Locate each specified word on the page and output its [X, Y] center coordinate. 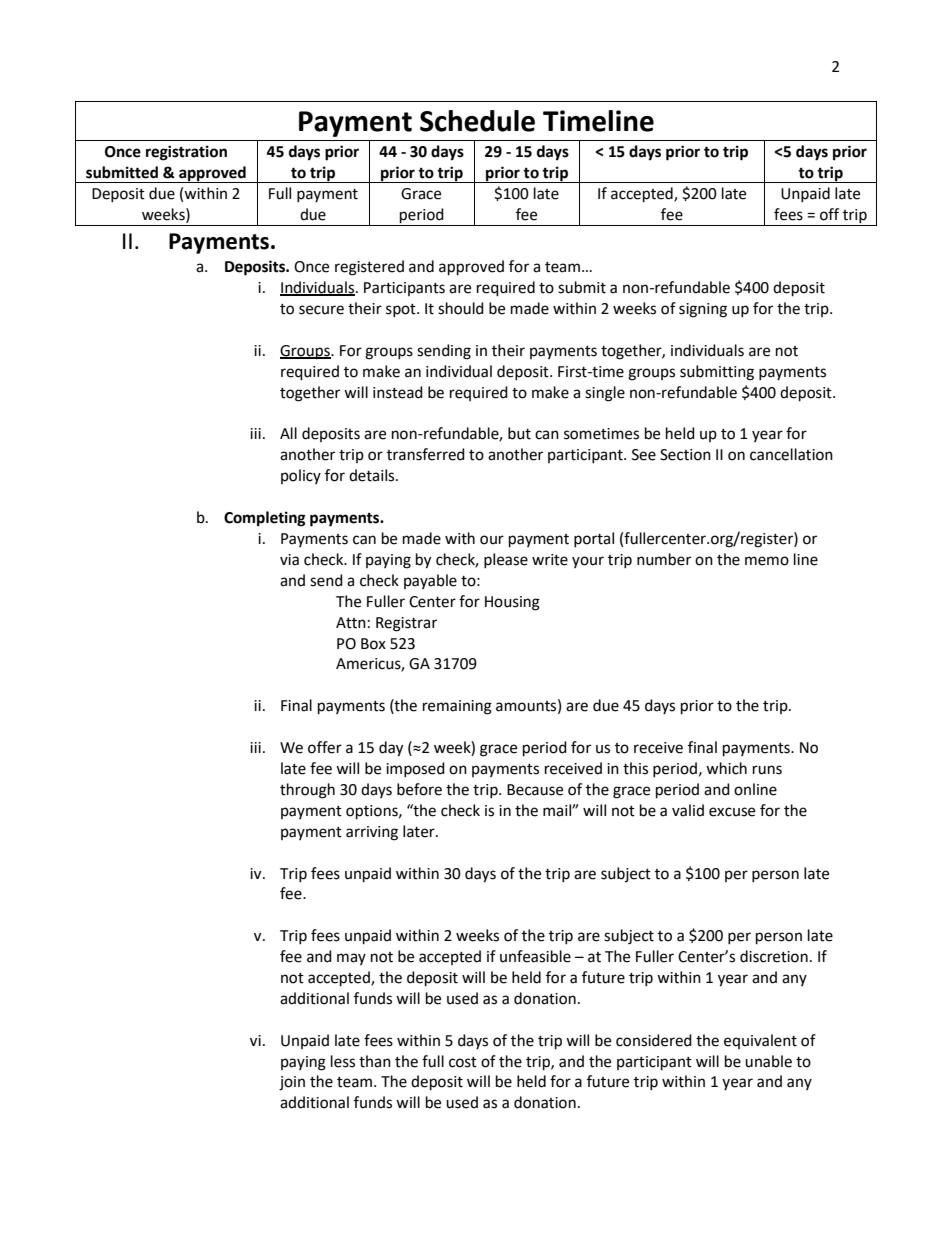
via [289, 560]
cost [463, 1062]
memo [767, 561]
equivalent [760, 1041]
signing [703, 310]
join [292, 1083]
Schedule [477, 121]
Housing [512, 603]
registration [186, 153]
